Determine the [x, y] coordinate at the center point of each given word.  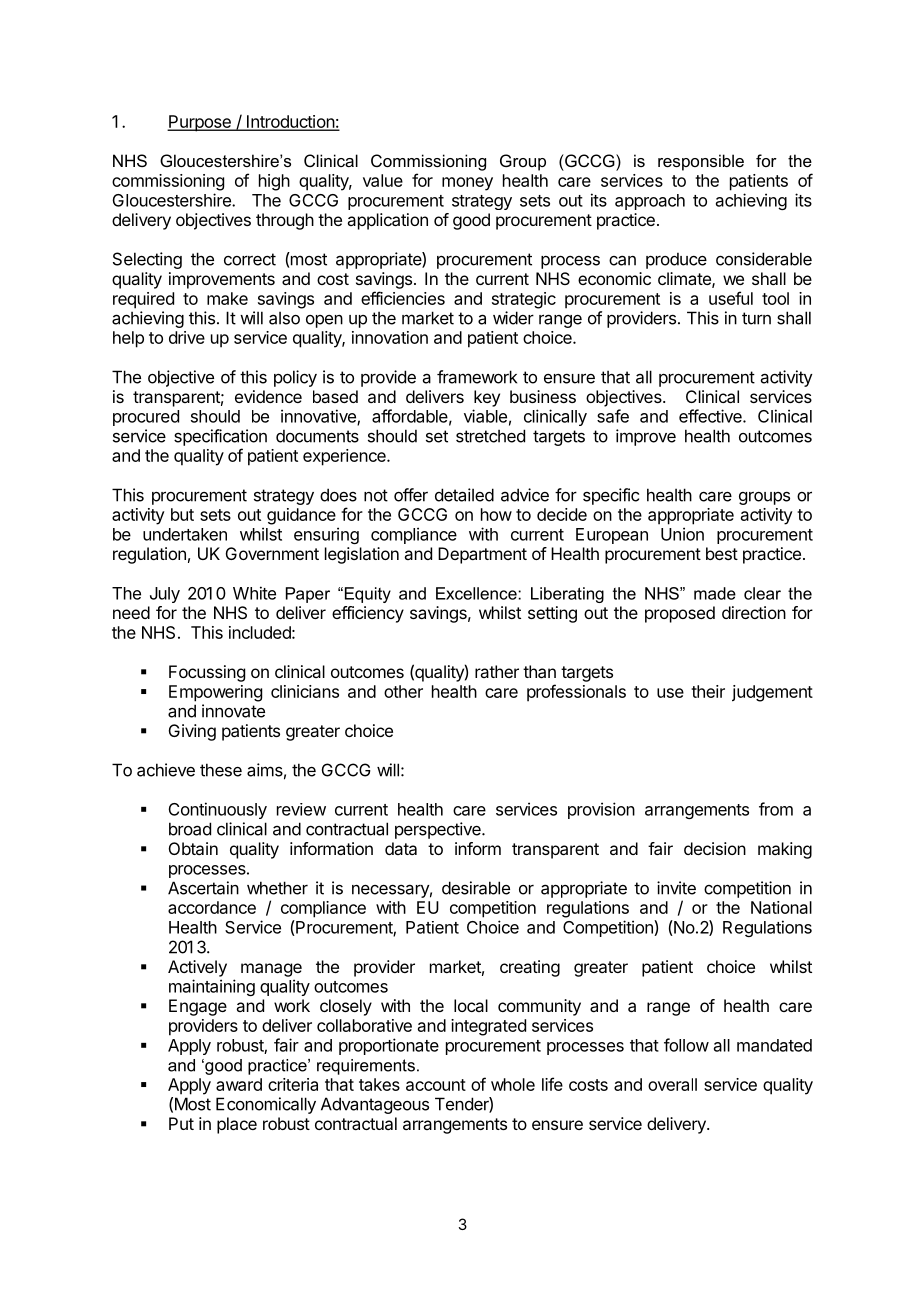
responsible [701, 162]
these [221, 770]
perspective [439, 830]
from [776, 809]
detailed [464, 495]
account [436, 1085]
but [182, 514]
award [239, 1084]
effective [711, 416]
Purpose [200, 123]
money [467, 184]
